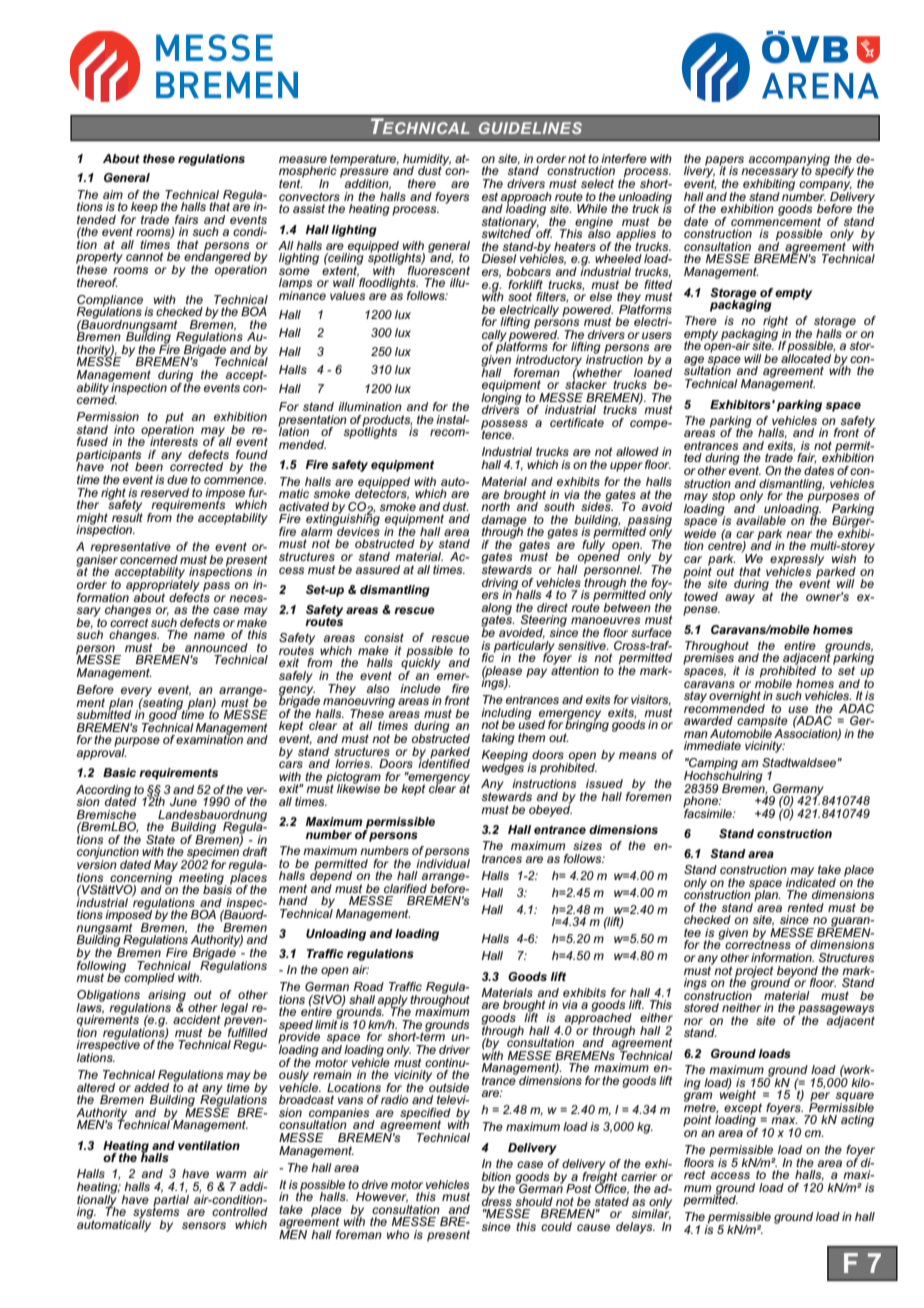  Describe the element at coordinates (504, 426) in the screenshot. I see `possess` at that location.
